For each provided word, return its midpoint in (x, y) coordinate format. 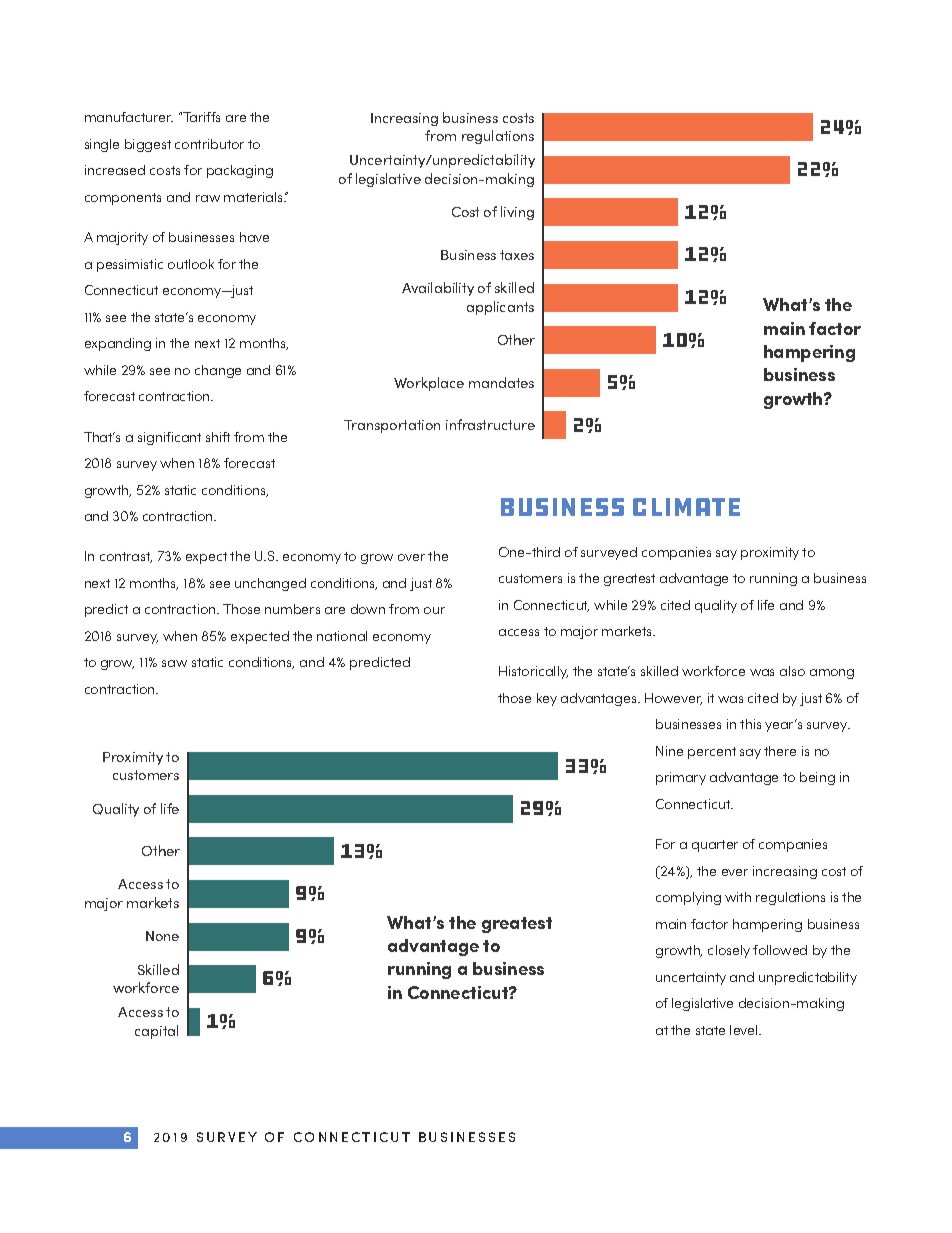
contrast (126, 557)
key (547, 699)
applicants (500, 308)
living (517, 213)
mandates (501, 382)
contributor (209, 144)
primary (681, 778)
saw (174, 663)
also (792, 671)
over (411, 557)
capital (156, 1032)
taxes (517, 255)
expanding (118, 344)
